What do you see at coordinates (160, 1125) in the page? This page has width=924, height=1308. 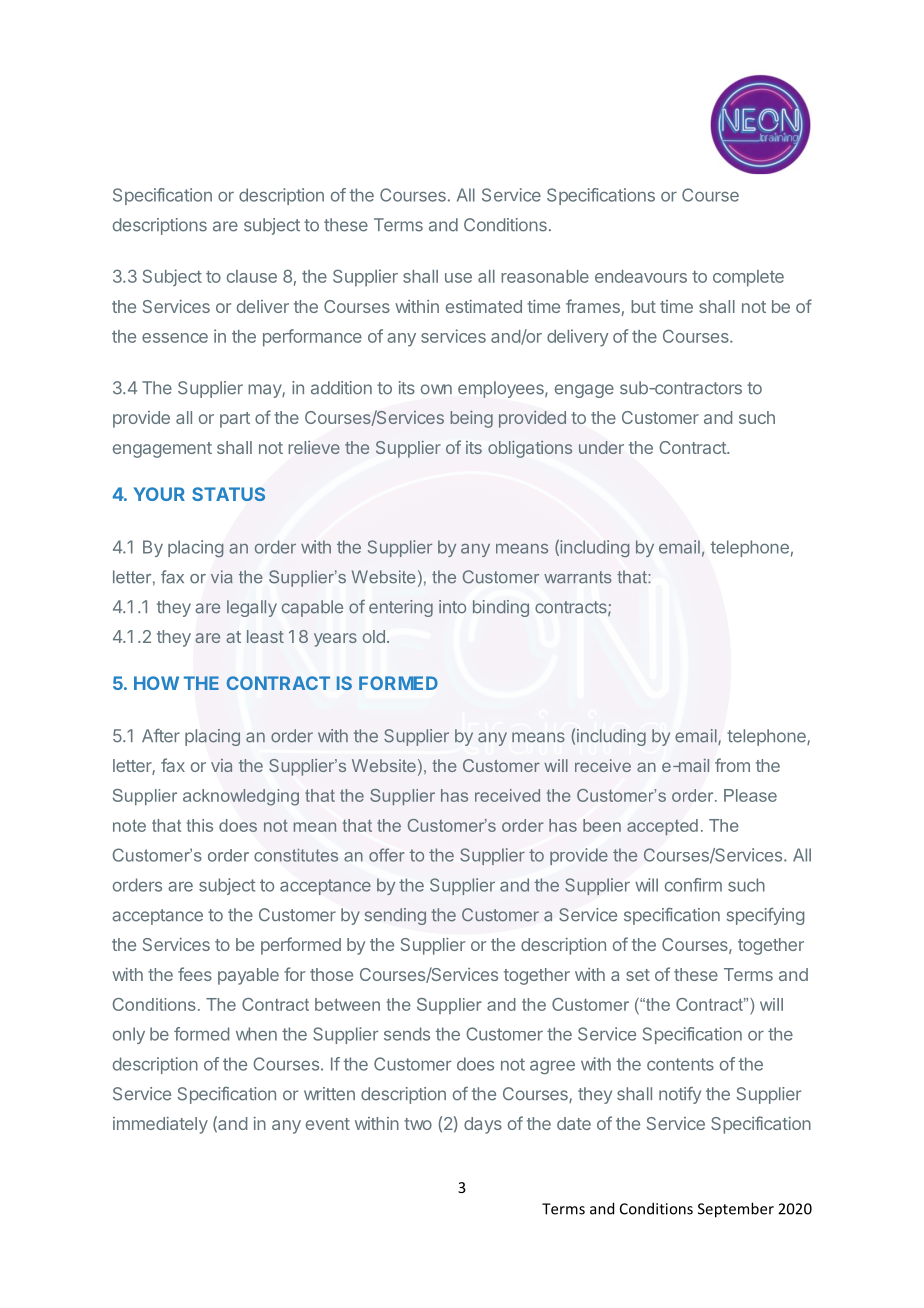 I see `immediately` at bounding box center [160, 1125].
